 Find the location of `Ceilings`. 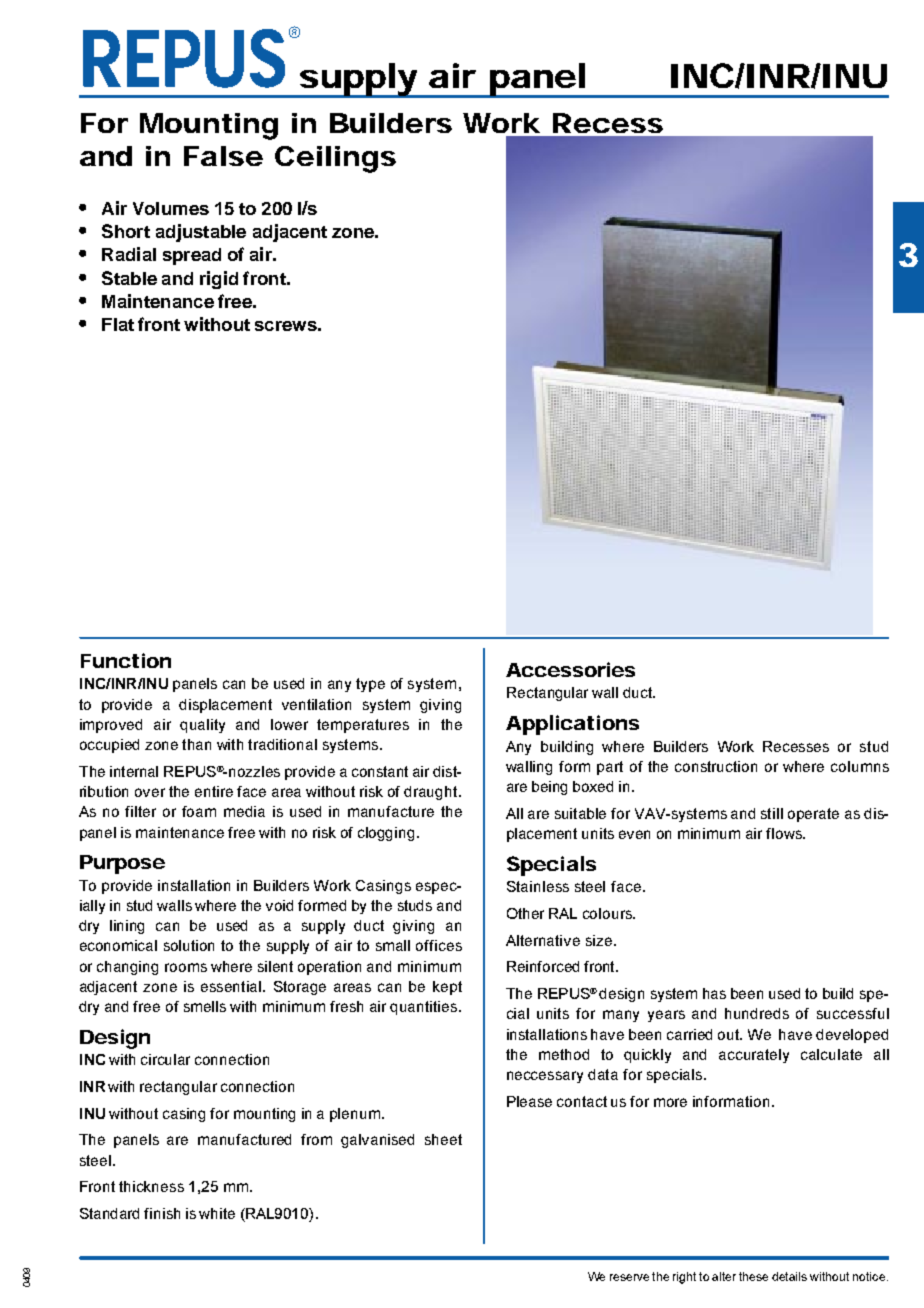

Ceilings is located at coordinates (335, 159).
